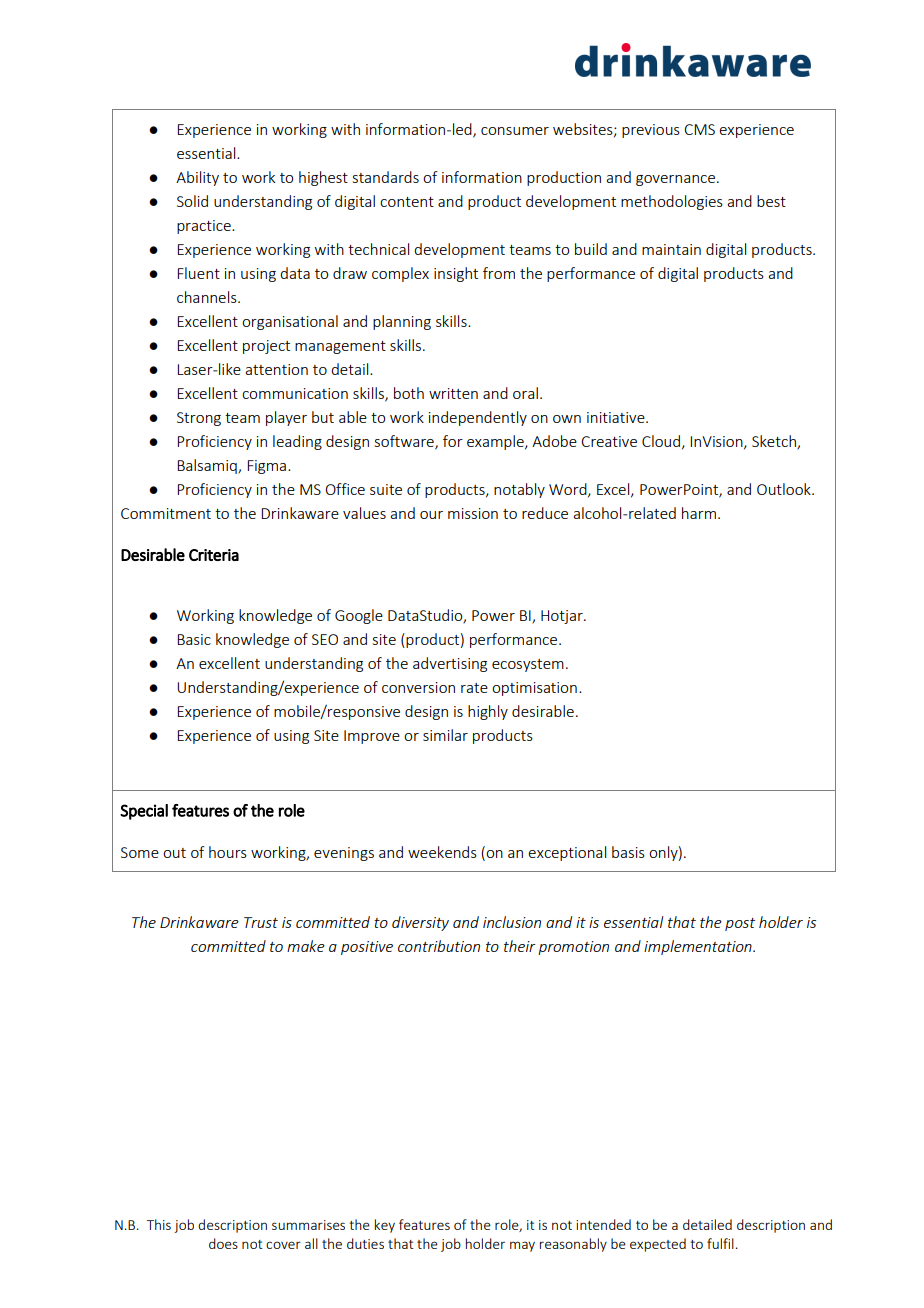  I want to click on governance, so click(677, 180).
